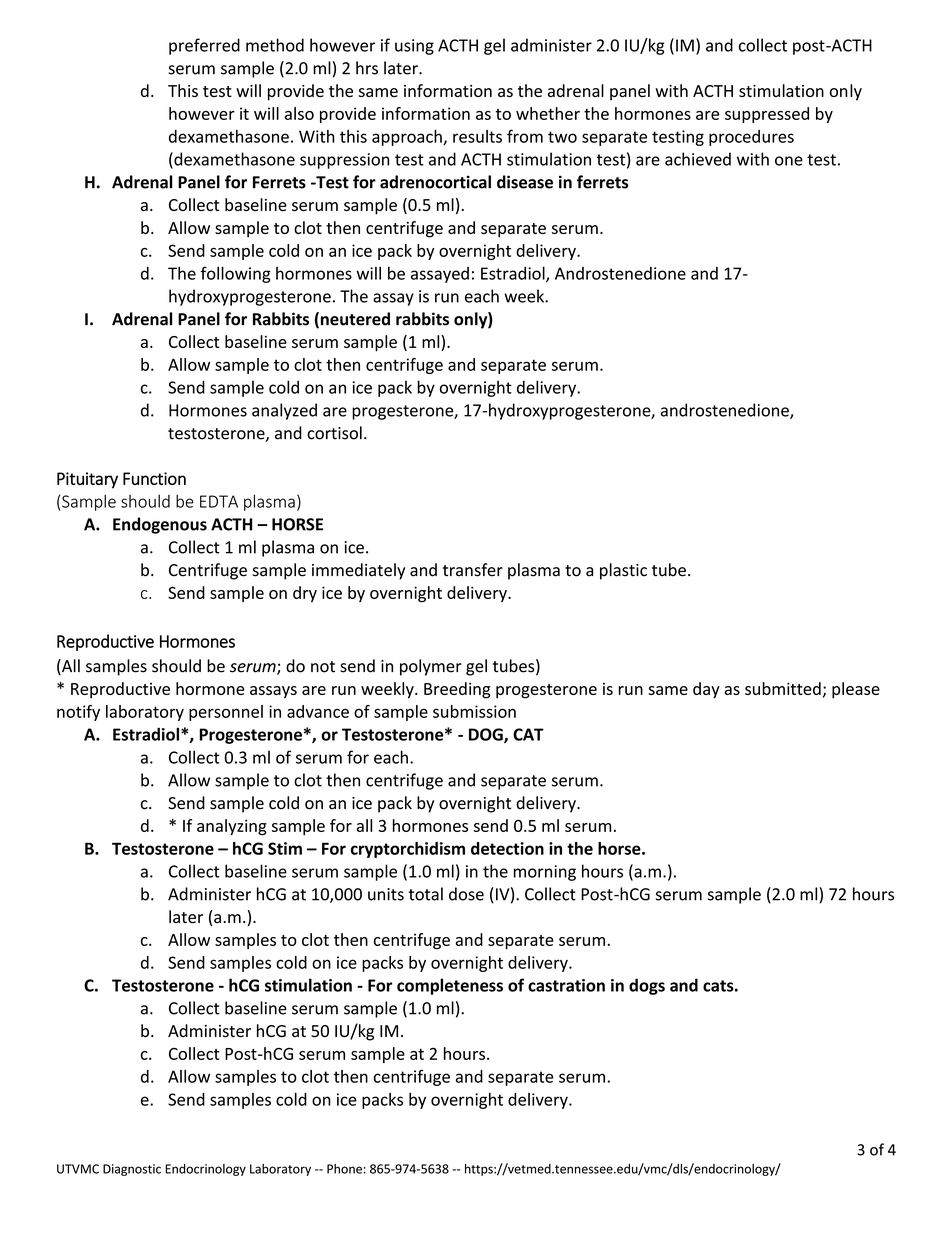 This screenshot has width=952, height=1233. Describe the element at coordinates (698, 159) in the screenshot. I see `achieved` at that location.
